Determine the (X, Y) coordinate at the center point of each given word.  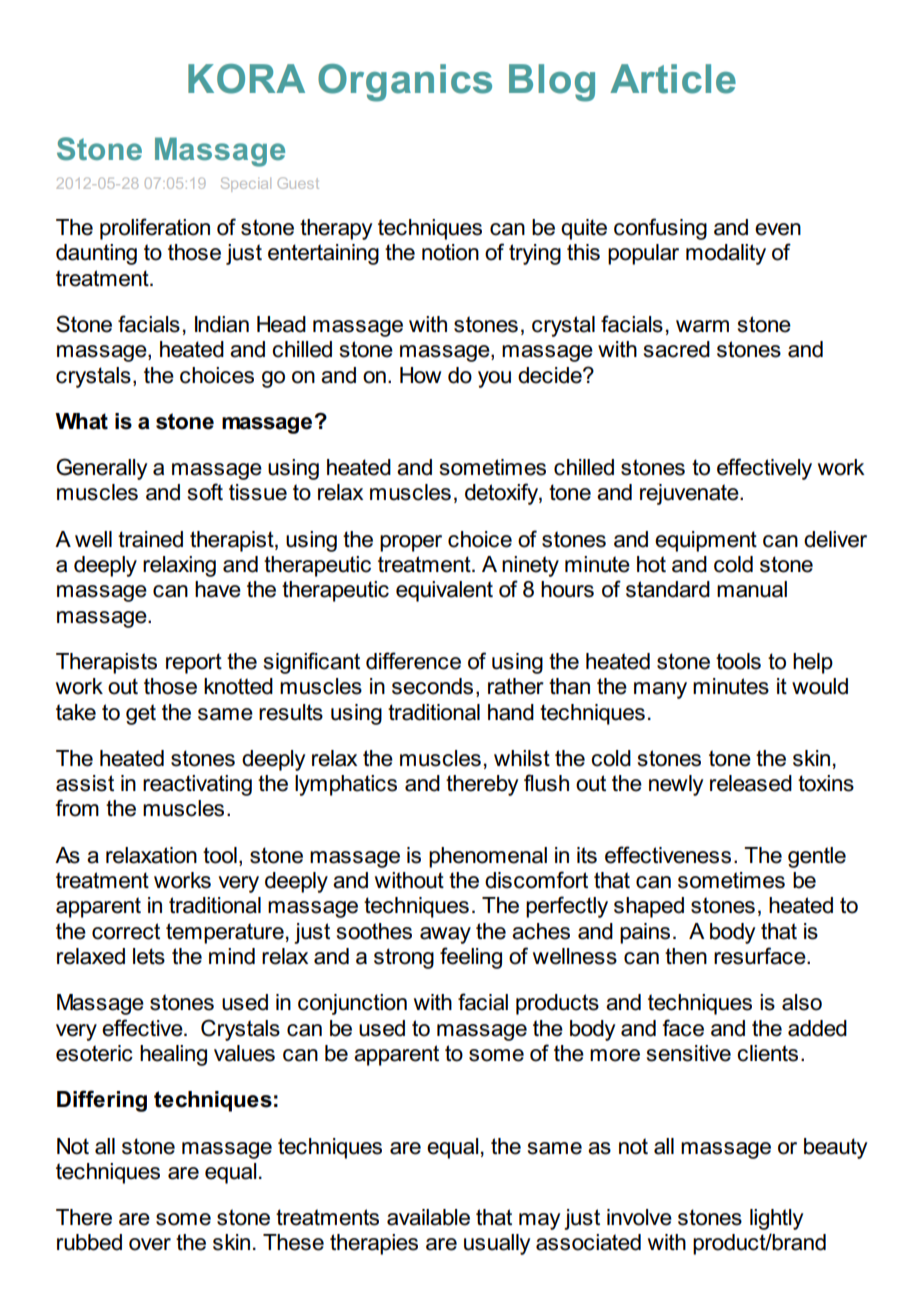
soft (205, 492)
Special (246, 184)
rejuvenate (690, 494)
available (428, 1217)
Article (673, 79)
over (150, 1244)
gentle (817, 857)
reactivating (197, 785)
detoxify (502, 494)
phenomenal (488, 857)
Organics (405, 83)
